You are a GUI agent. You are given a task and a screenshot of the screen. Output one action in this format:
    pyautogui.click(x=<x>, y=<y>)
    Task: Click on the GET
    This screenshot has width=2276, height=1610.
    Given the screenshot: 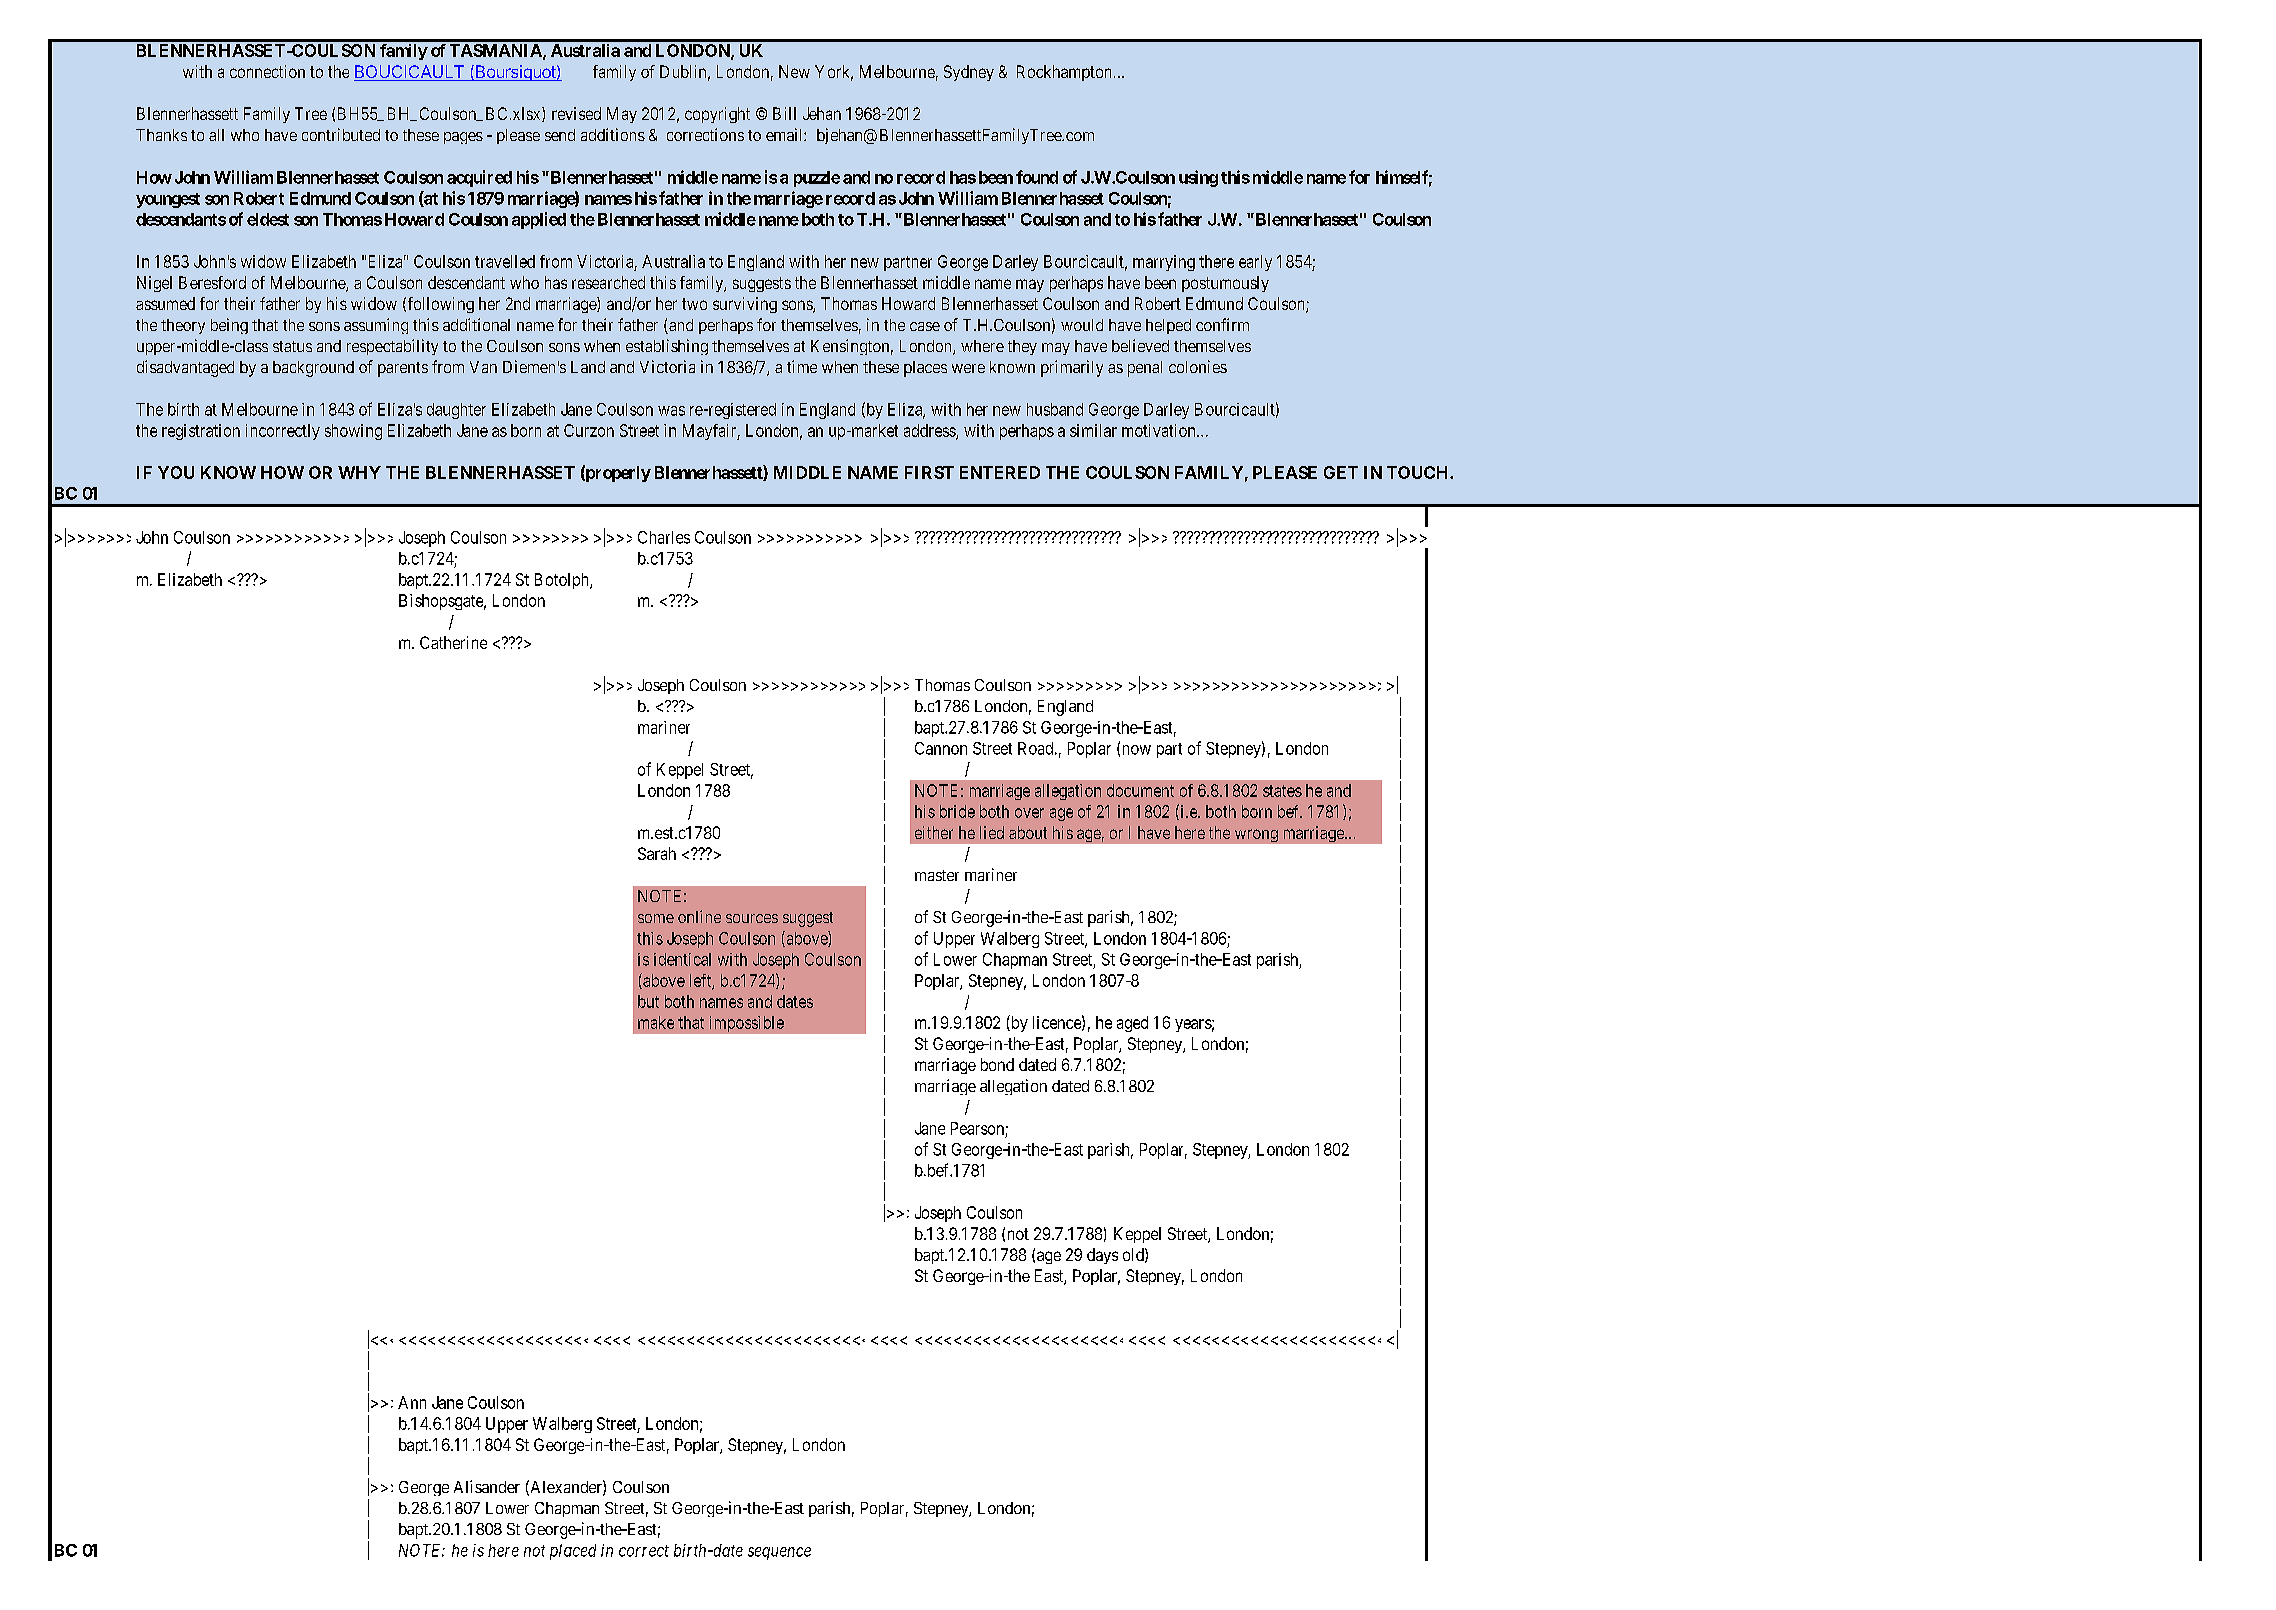 What is the action you would take?
    pyautogui.click(x=1341, y=472)
